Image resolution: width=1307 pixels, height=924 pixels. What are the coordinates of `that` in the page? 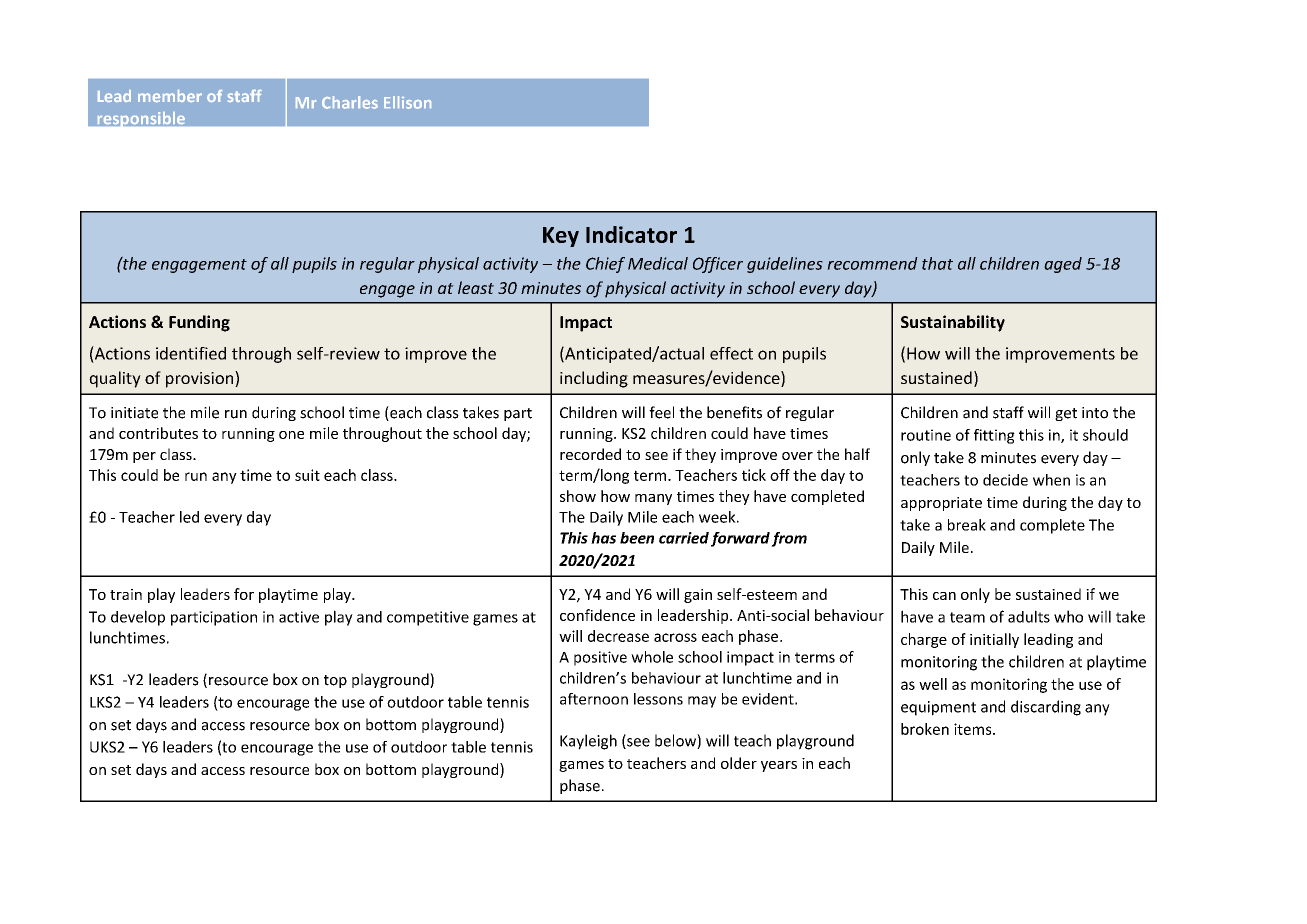 It's located at (937, 263).
